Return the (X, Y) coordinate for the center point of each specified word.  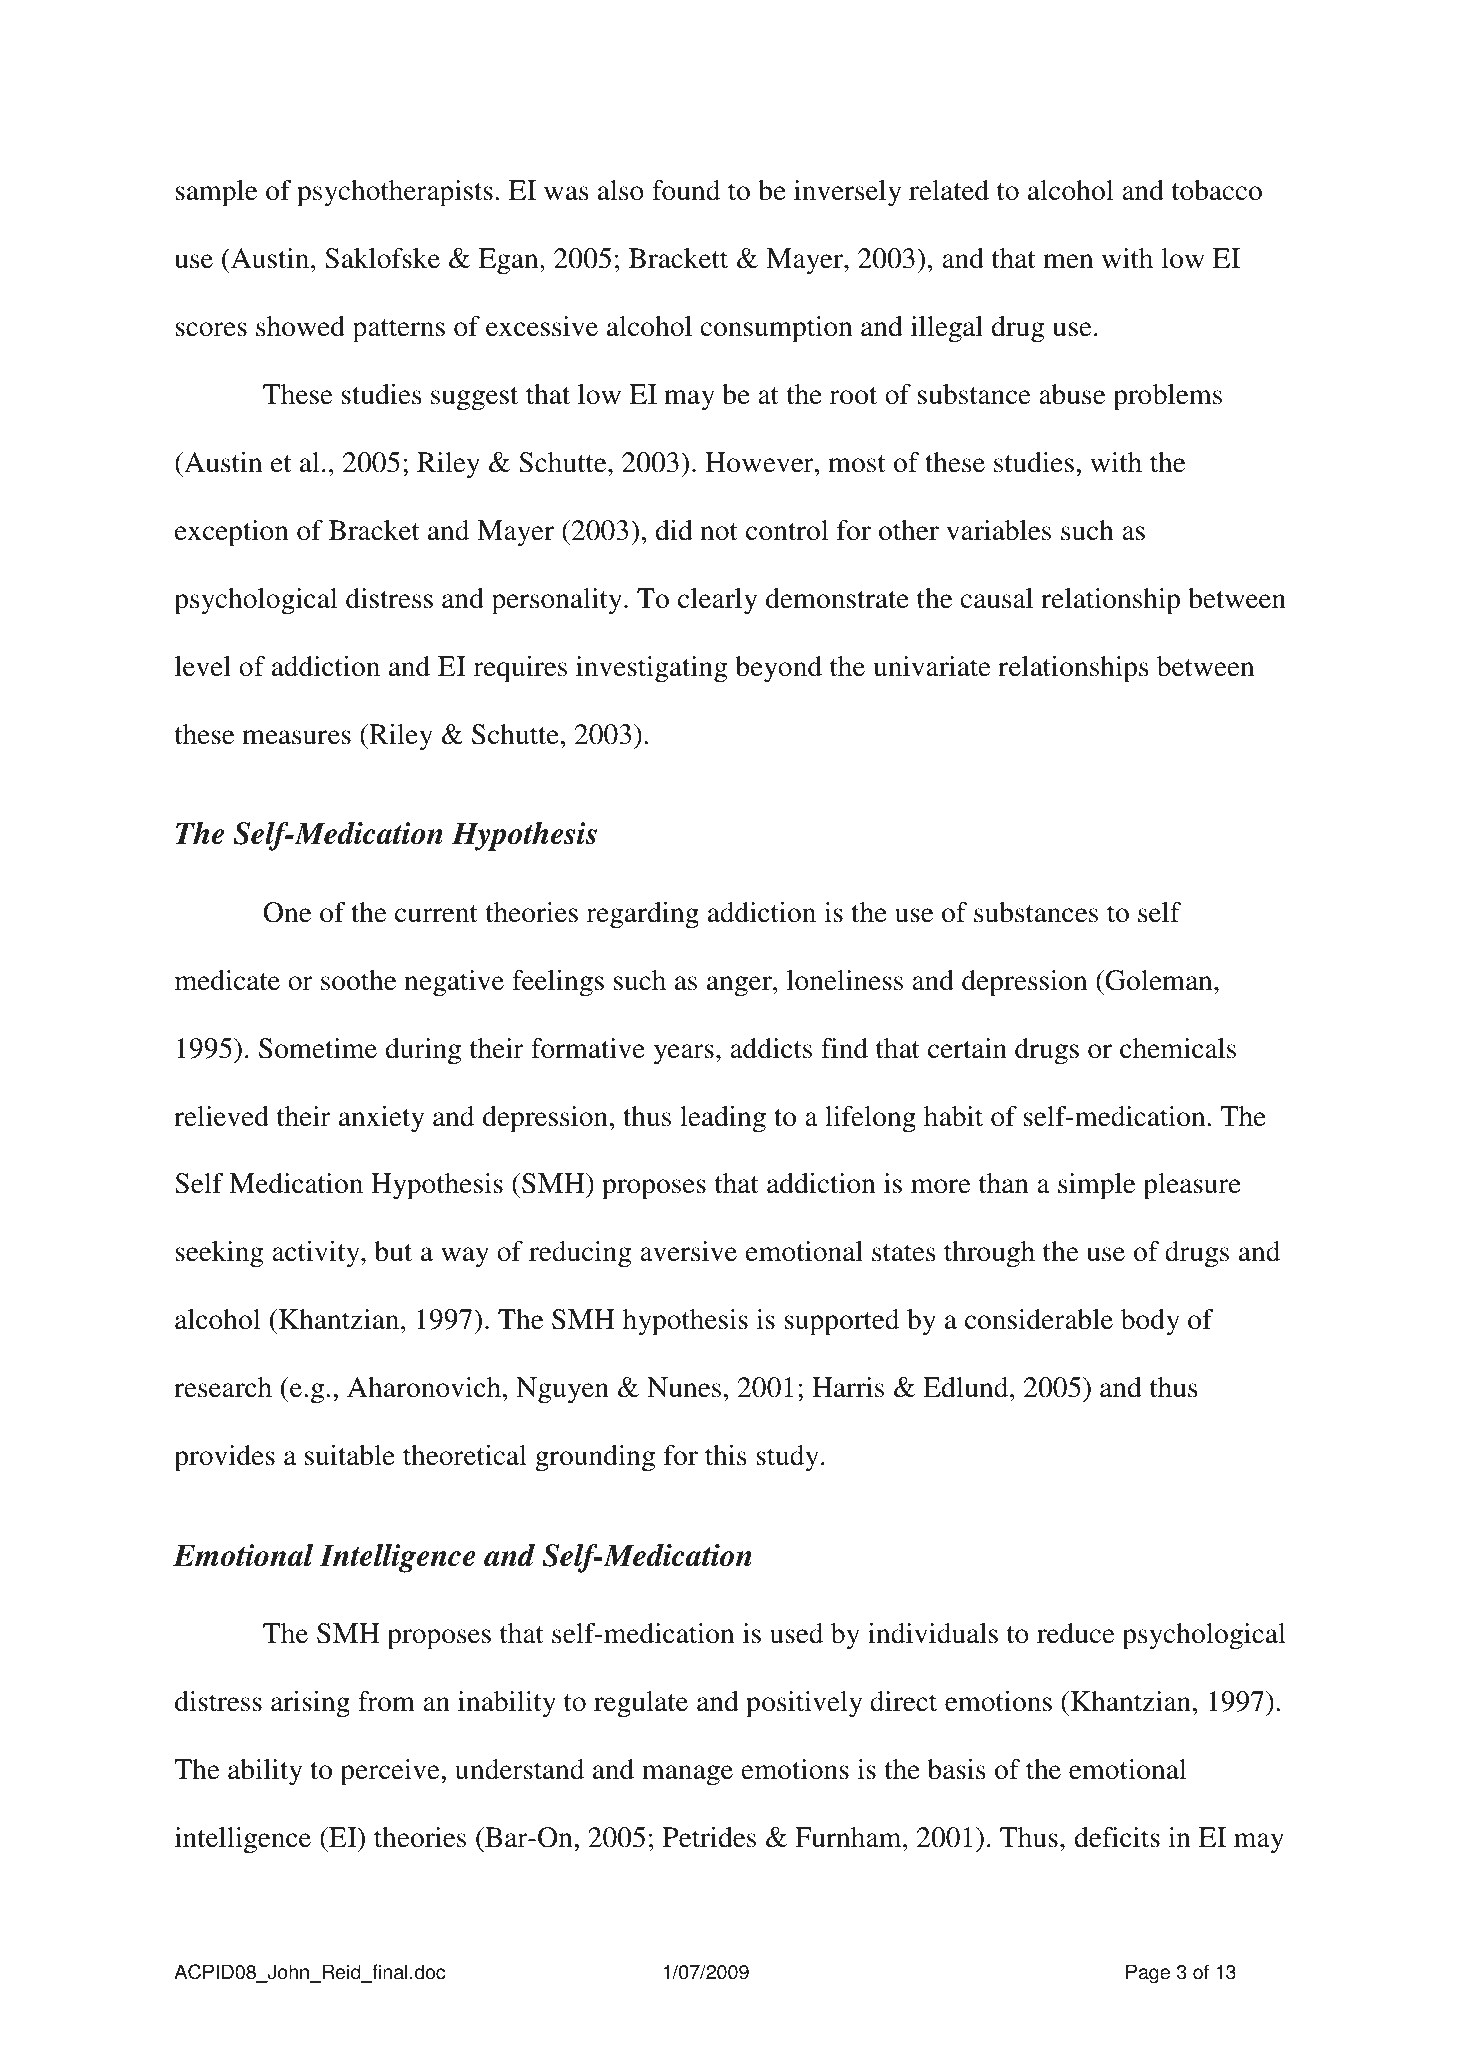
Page (1148, 1974)
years (684, 1054)
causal (996, 598)
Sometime (318, 1048)
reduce (1076, 1633)
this (726, 1455)
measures (296, 737)
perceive (391, 1772)
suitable (350, 1455)
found (686, 190)
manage (687, 1775)
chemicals (1178, 1048)
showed (300, 326)
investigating (652, 669)
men (1068, 261)
